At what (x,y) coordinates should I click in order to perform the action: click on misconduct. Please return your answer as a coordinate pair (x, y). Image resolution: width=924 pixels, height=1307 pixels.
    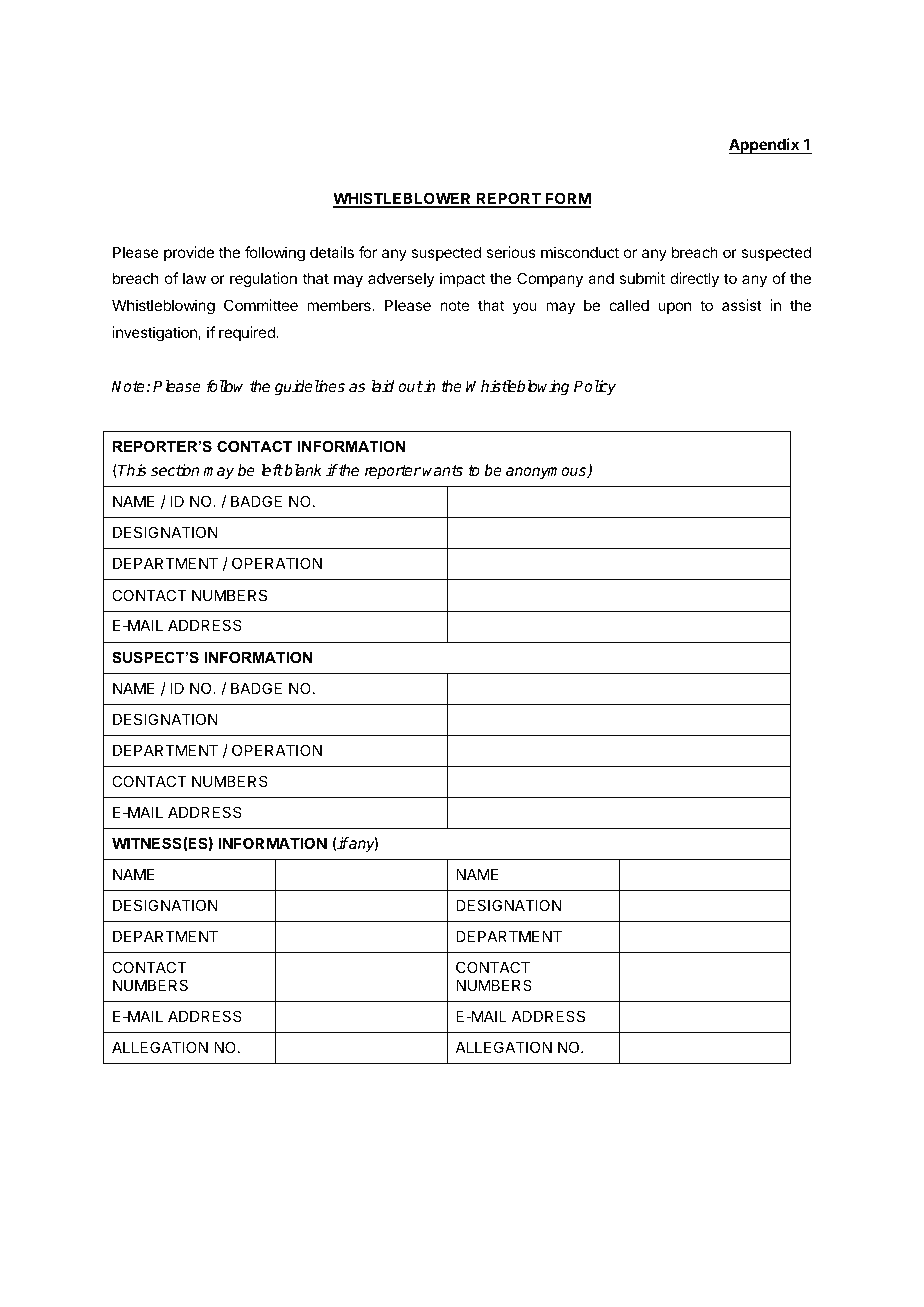
    Looking at the image, I should click on (580, 252).
